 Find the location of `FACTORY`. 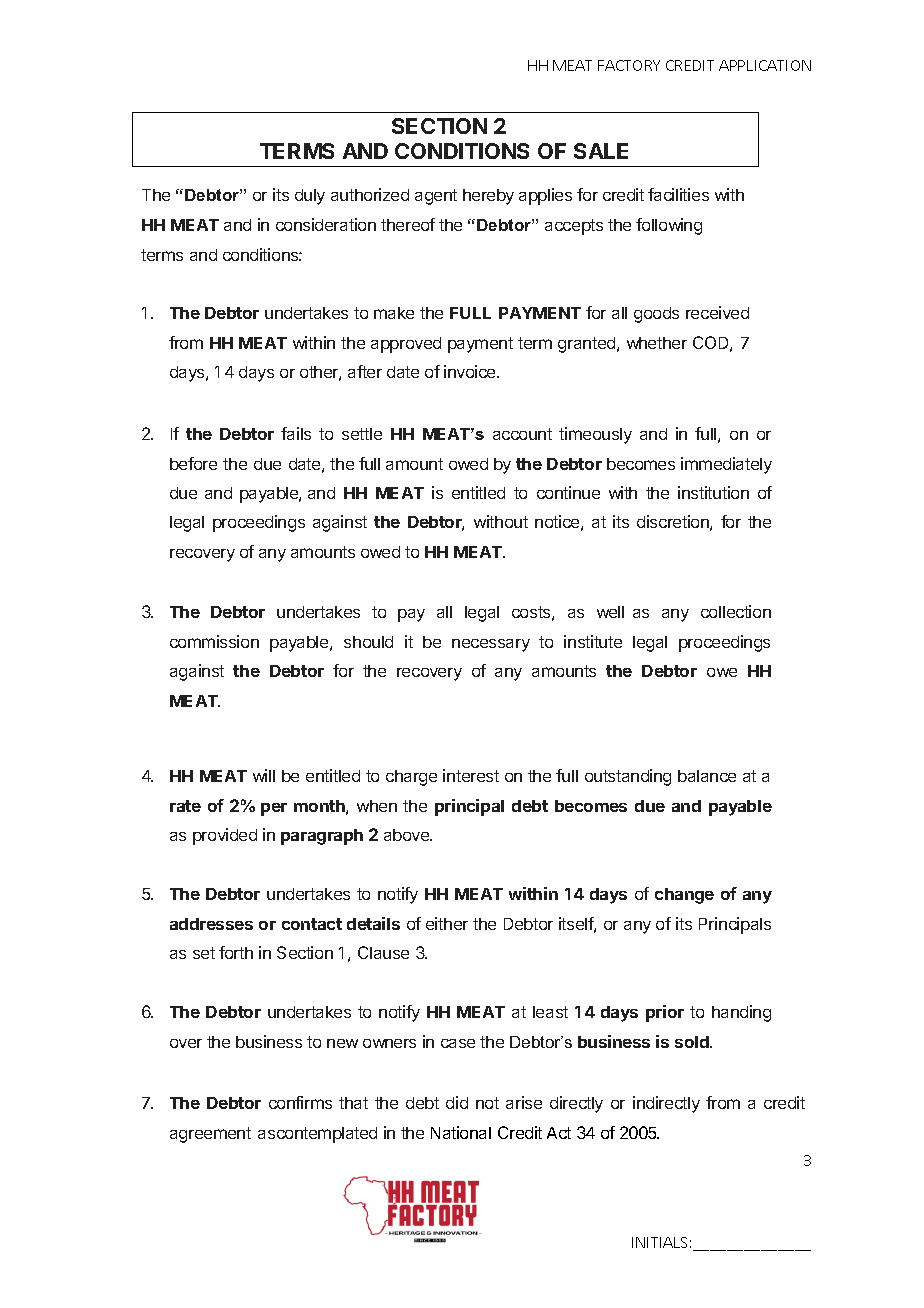

FACTORY is located at coordinates (629, 65).
